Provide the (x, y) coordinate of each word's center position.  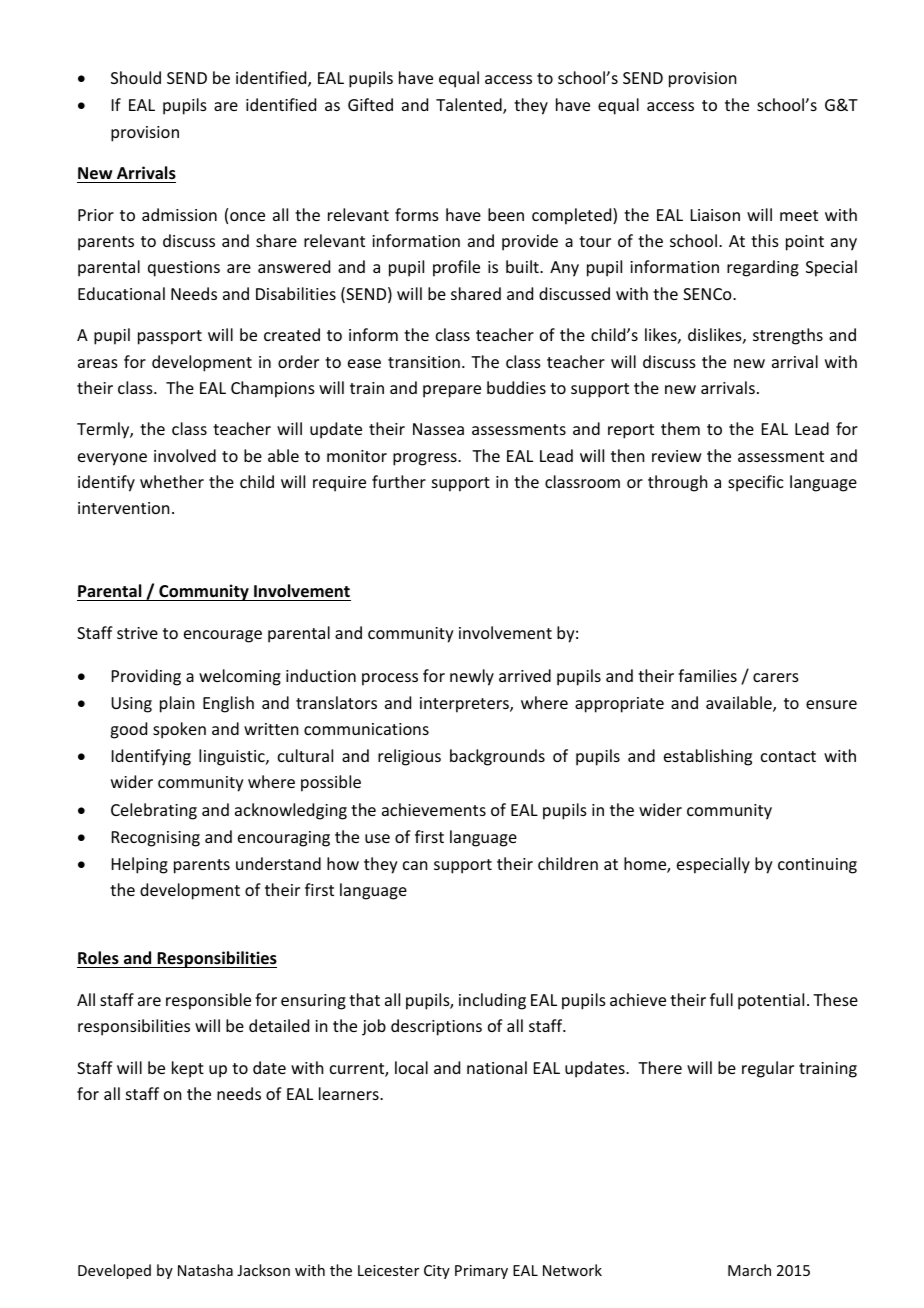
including (492, 1001)
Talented (470, 106)
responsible (208, 1001)
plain (177, 704)
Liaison (715, 215)
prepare (452, 391)
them (680, 428)
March (749, 1270)
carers (776, 677)
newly (472, 677)
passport (170, 337)
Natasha (205, 1270)
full (721, 999)
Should (136, 77)
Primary (481, 1272)
